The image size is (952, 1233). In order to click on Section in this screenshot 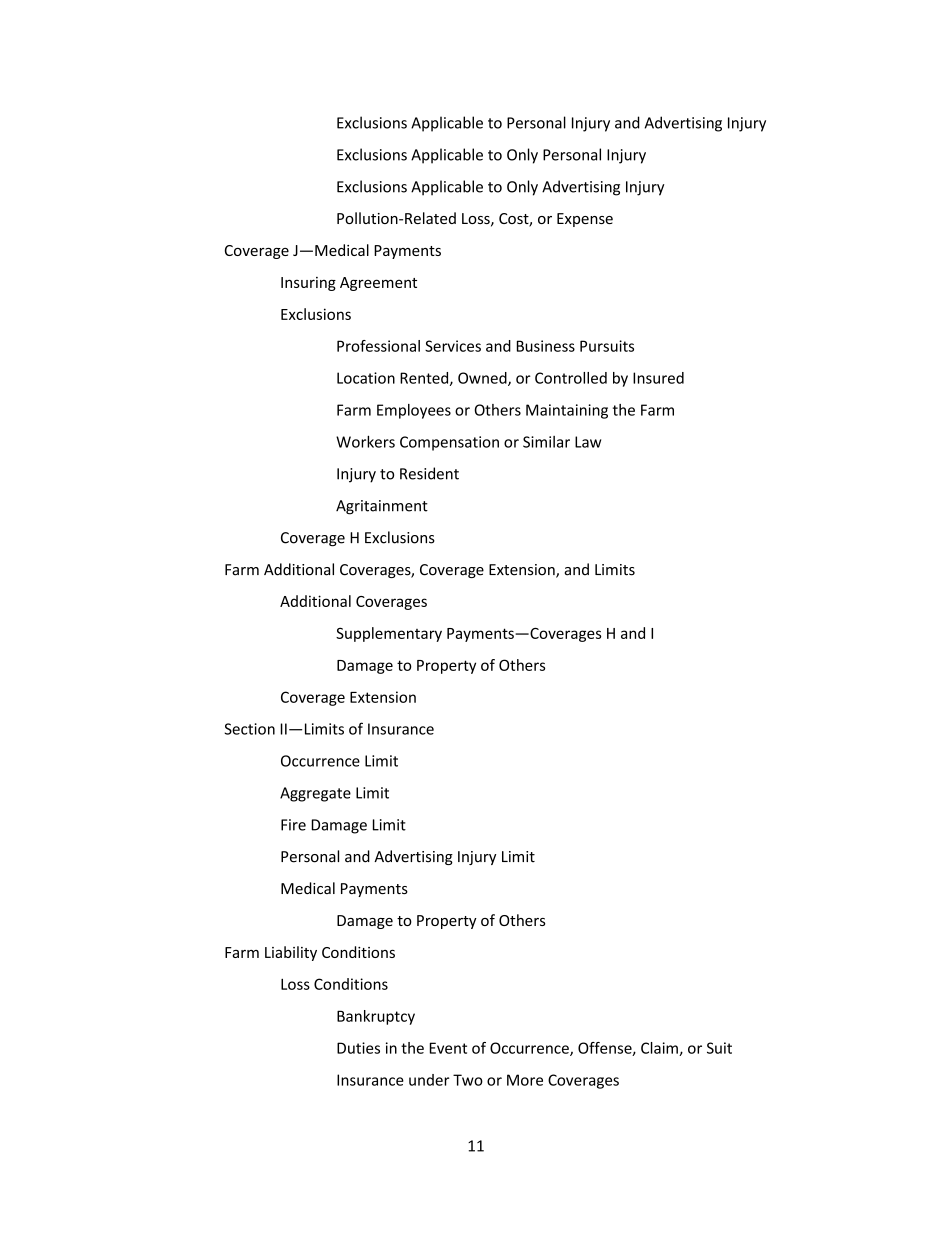, I will do `click(249, 729)`.
